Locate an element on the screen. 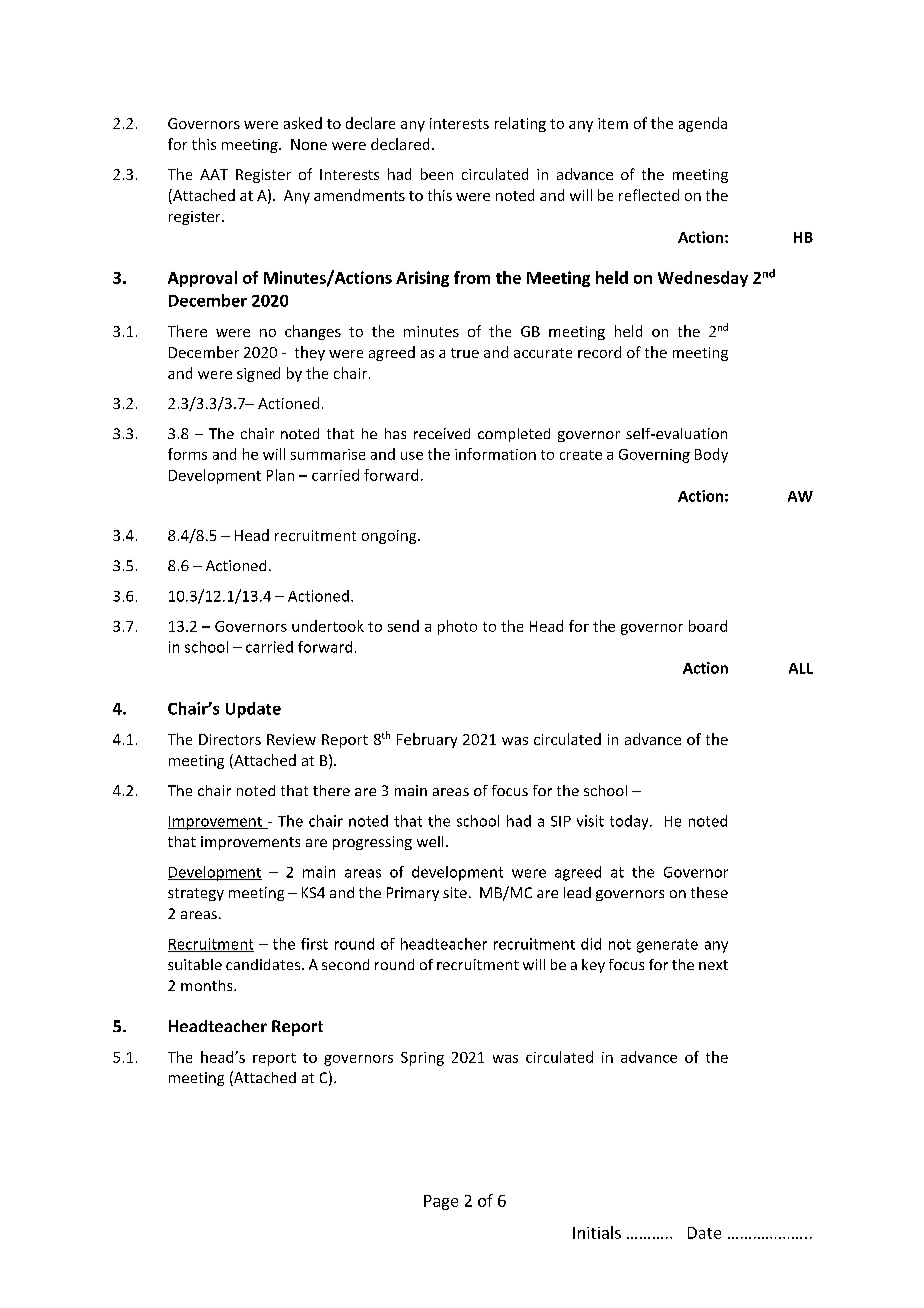 This screenshot has height=1308, width=924. photo is located at coordinates (457, 627).
